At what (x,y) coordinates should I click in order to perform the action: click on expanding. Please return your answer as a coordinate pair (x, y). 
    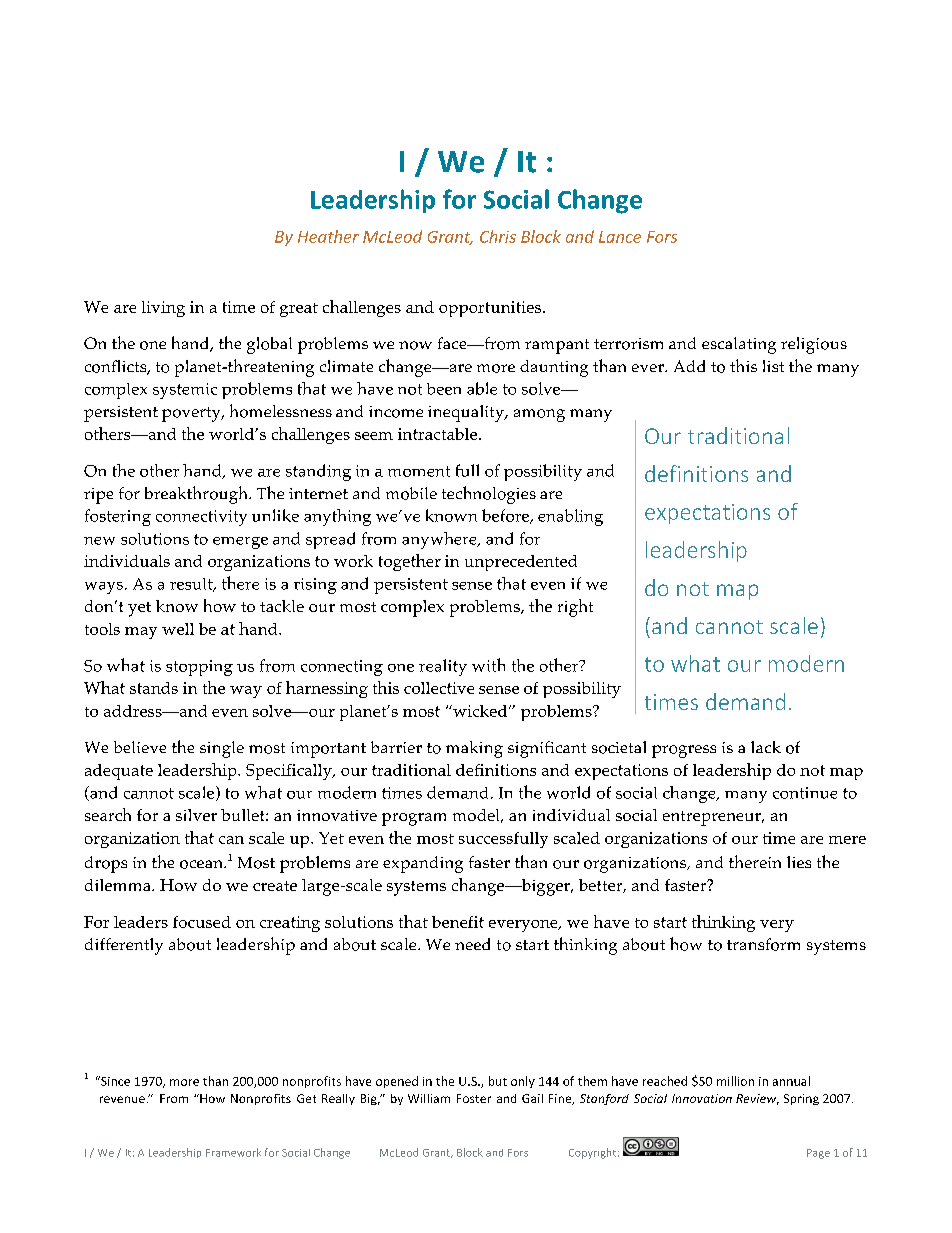
    Looking at the image, I should click on (423, 864).
